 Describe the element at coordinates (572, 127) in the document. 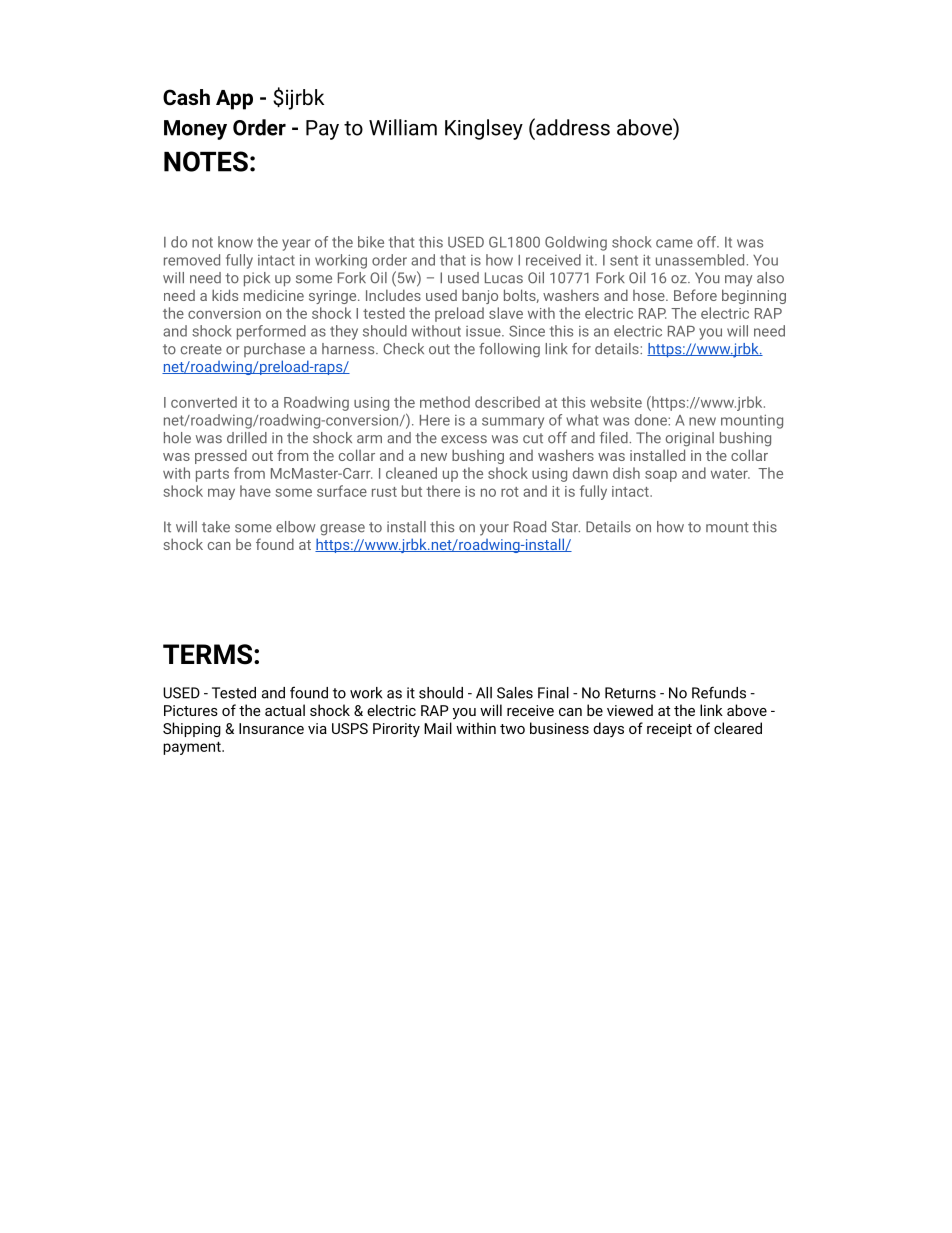

I see `address` at that location.
